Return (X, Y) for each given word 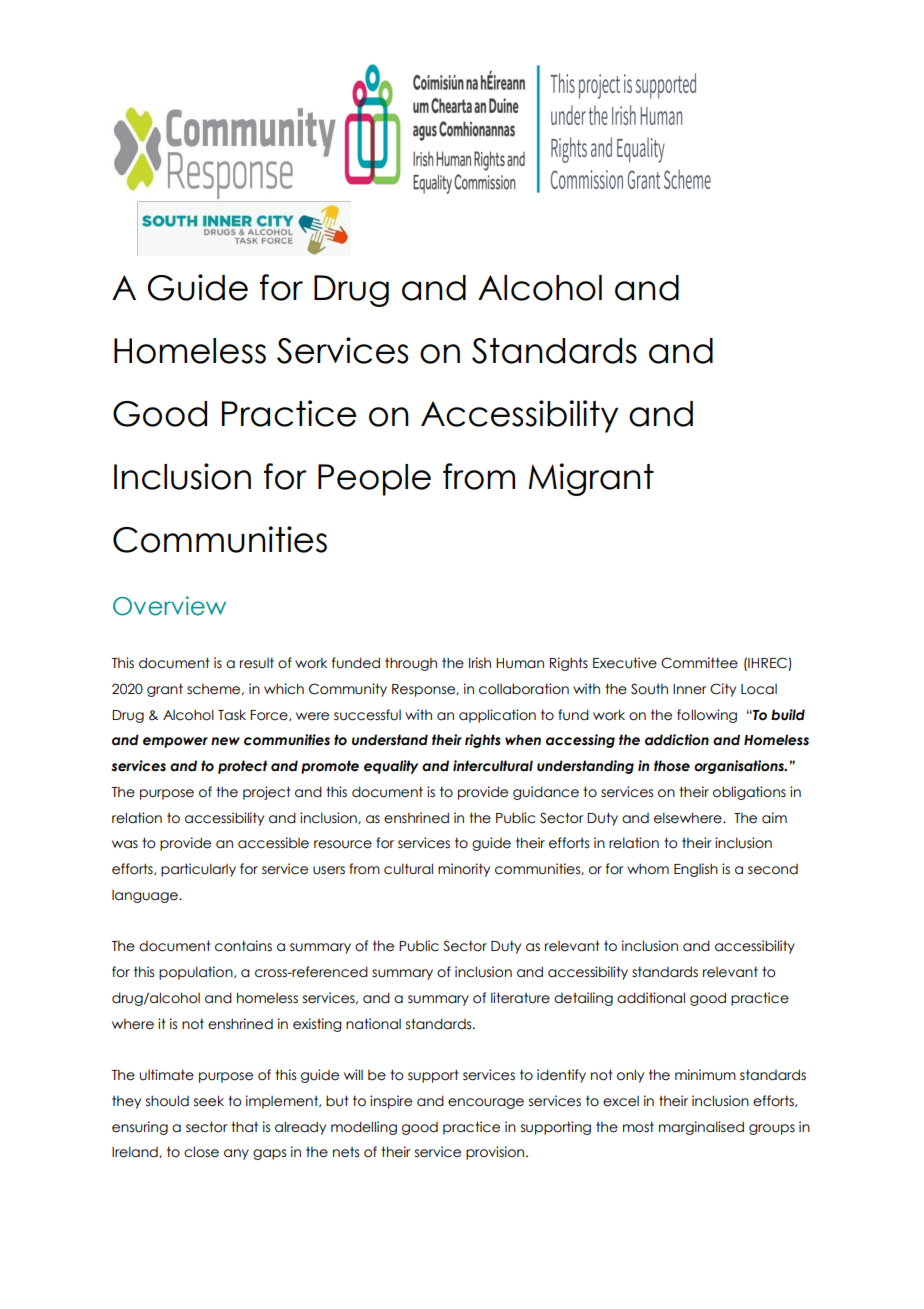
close (201, 1152)
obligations (749, 793)
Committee (699, 663)
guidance (546, 793)
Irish (480, 663)
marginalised (701, 1128)
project (267, 793)
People (374, 480)
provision (496, 1153)
